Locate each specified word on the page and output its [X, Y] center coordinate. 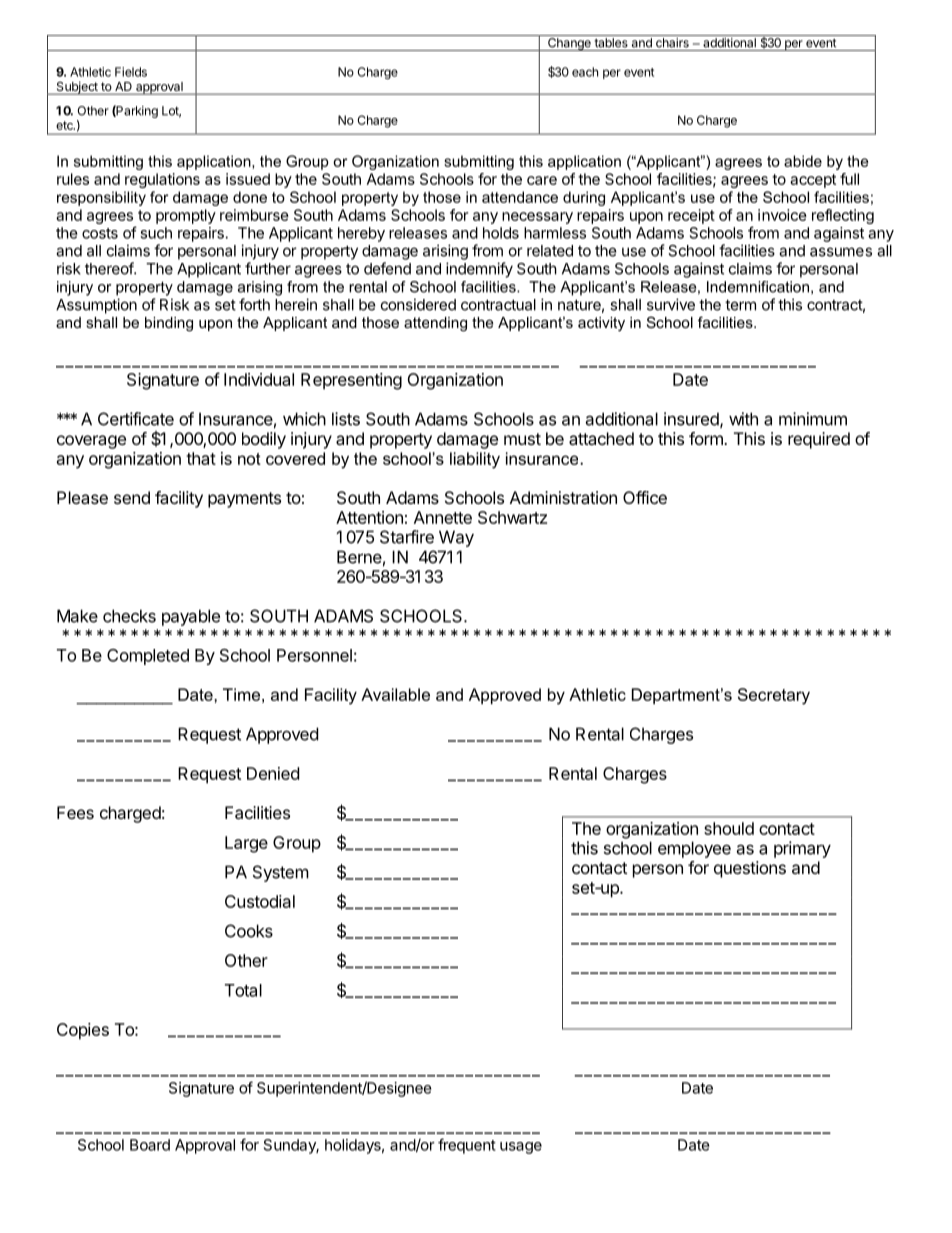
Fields [131, 72]
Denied [273, 773]
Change [569, 44]
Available [395, 694]
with [743, 419]
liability [475, 460]
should [729, 828]
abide [803, 161]
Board [150, 1145]
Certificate [136, 419]
